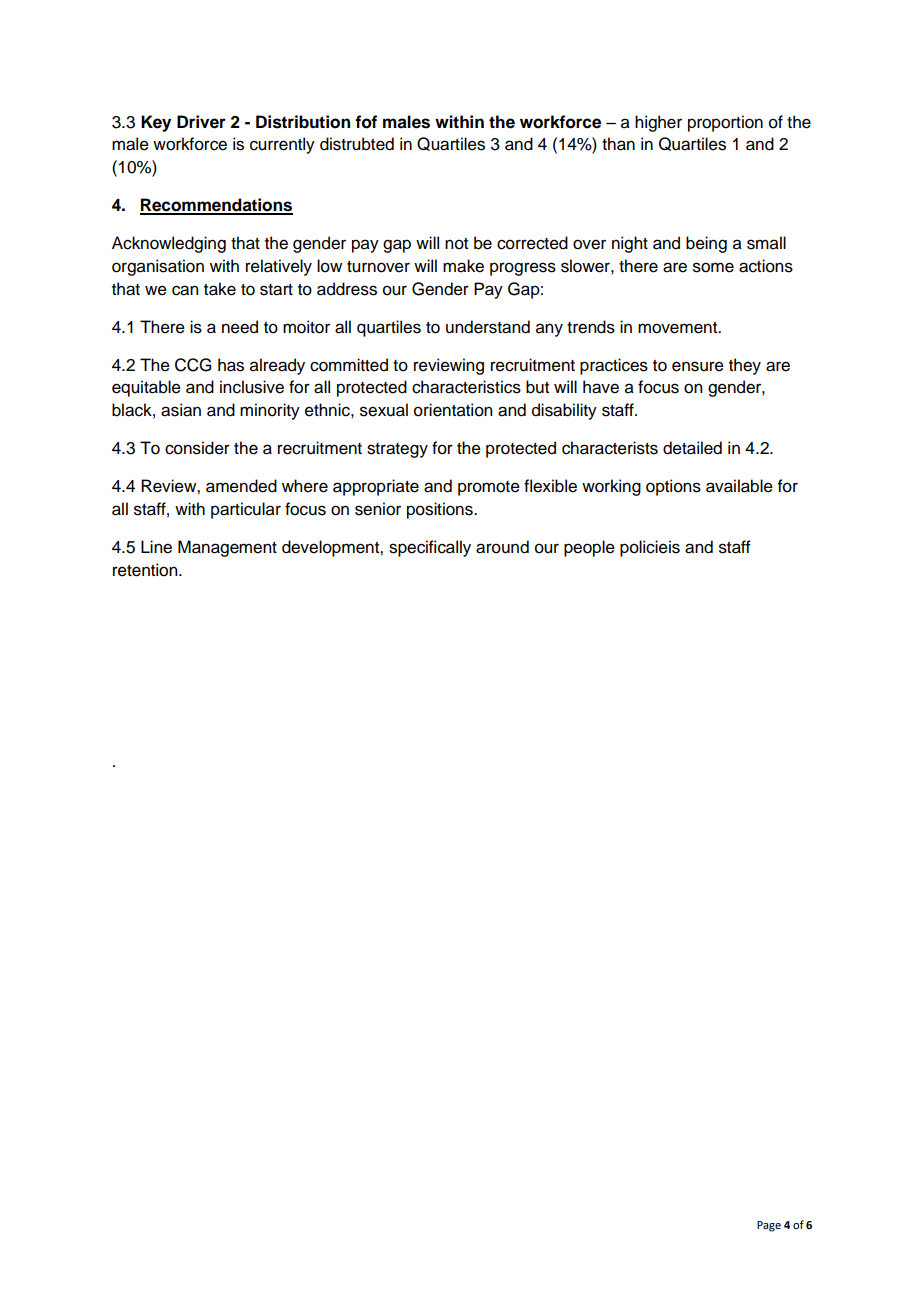 This screenshot has width=924, height=1308. Describe the element at coordinates (430, 548) in the screenshot. I see `specifically` at that location.
